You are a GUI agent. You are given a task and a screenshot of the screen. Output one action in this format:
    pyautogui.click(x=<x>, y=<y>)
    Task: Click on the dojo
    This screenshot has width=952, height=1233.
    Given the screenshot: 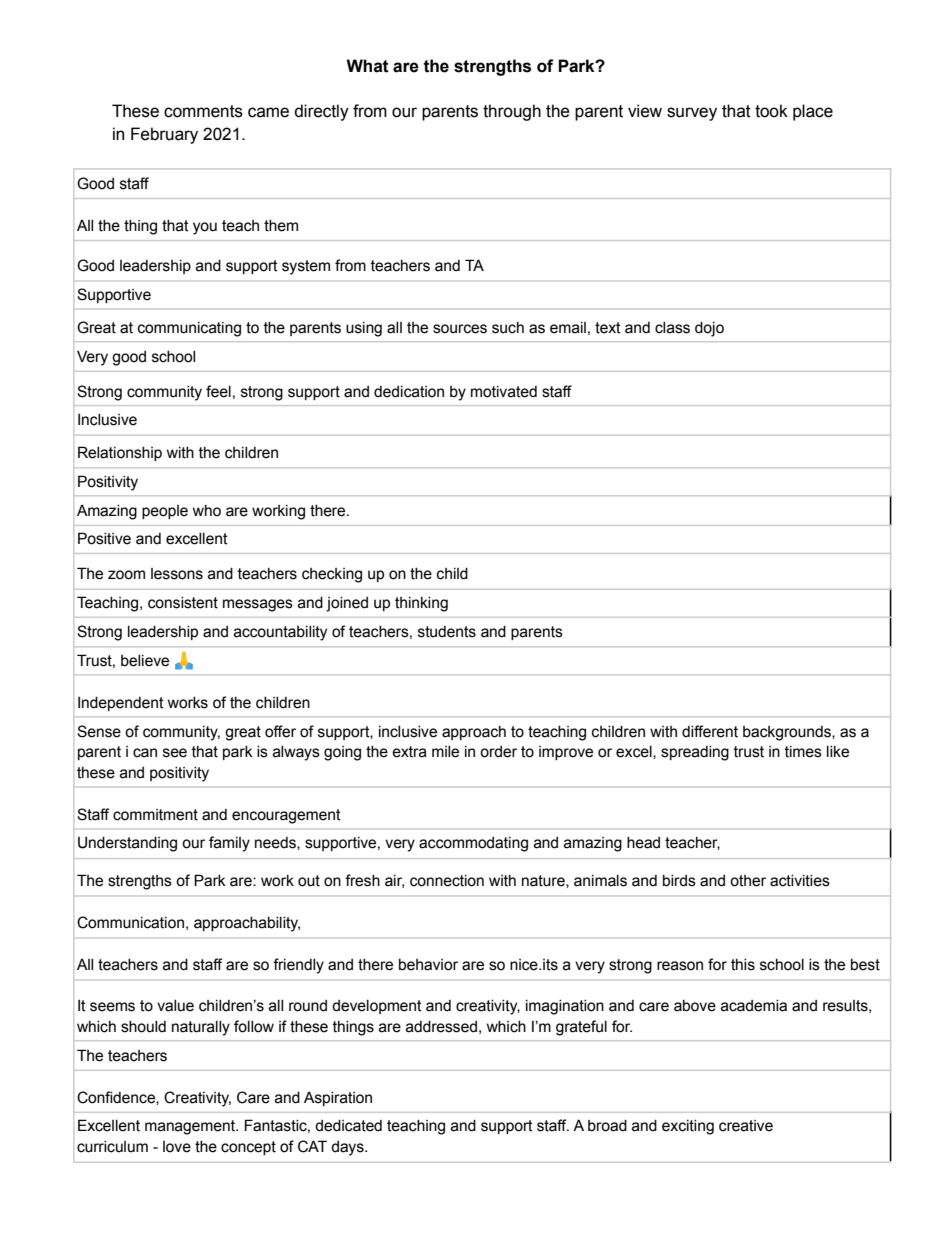 What is the action you would take?
    pyautogui.click(x=709, y=329)
